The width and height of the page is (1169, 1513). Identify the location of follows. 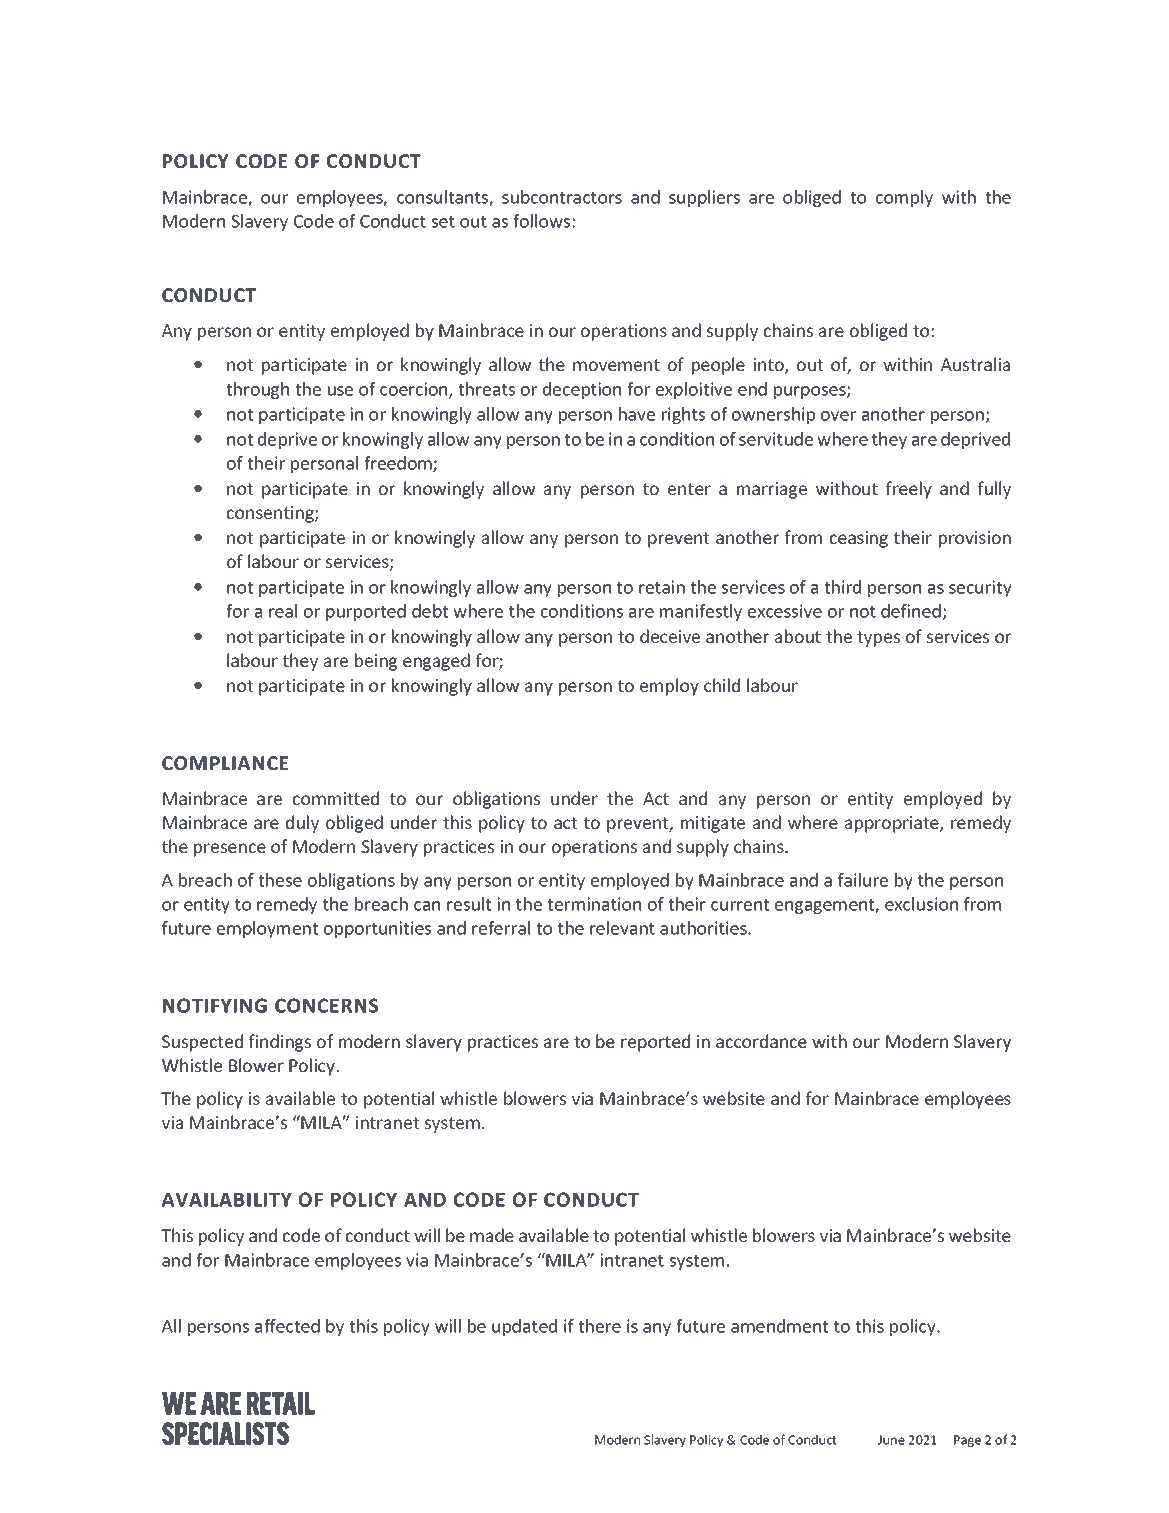
(541, 221).
